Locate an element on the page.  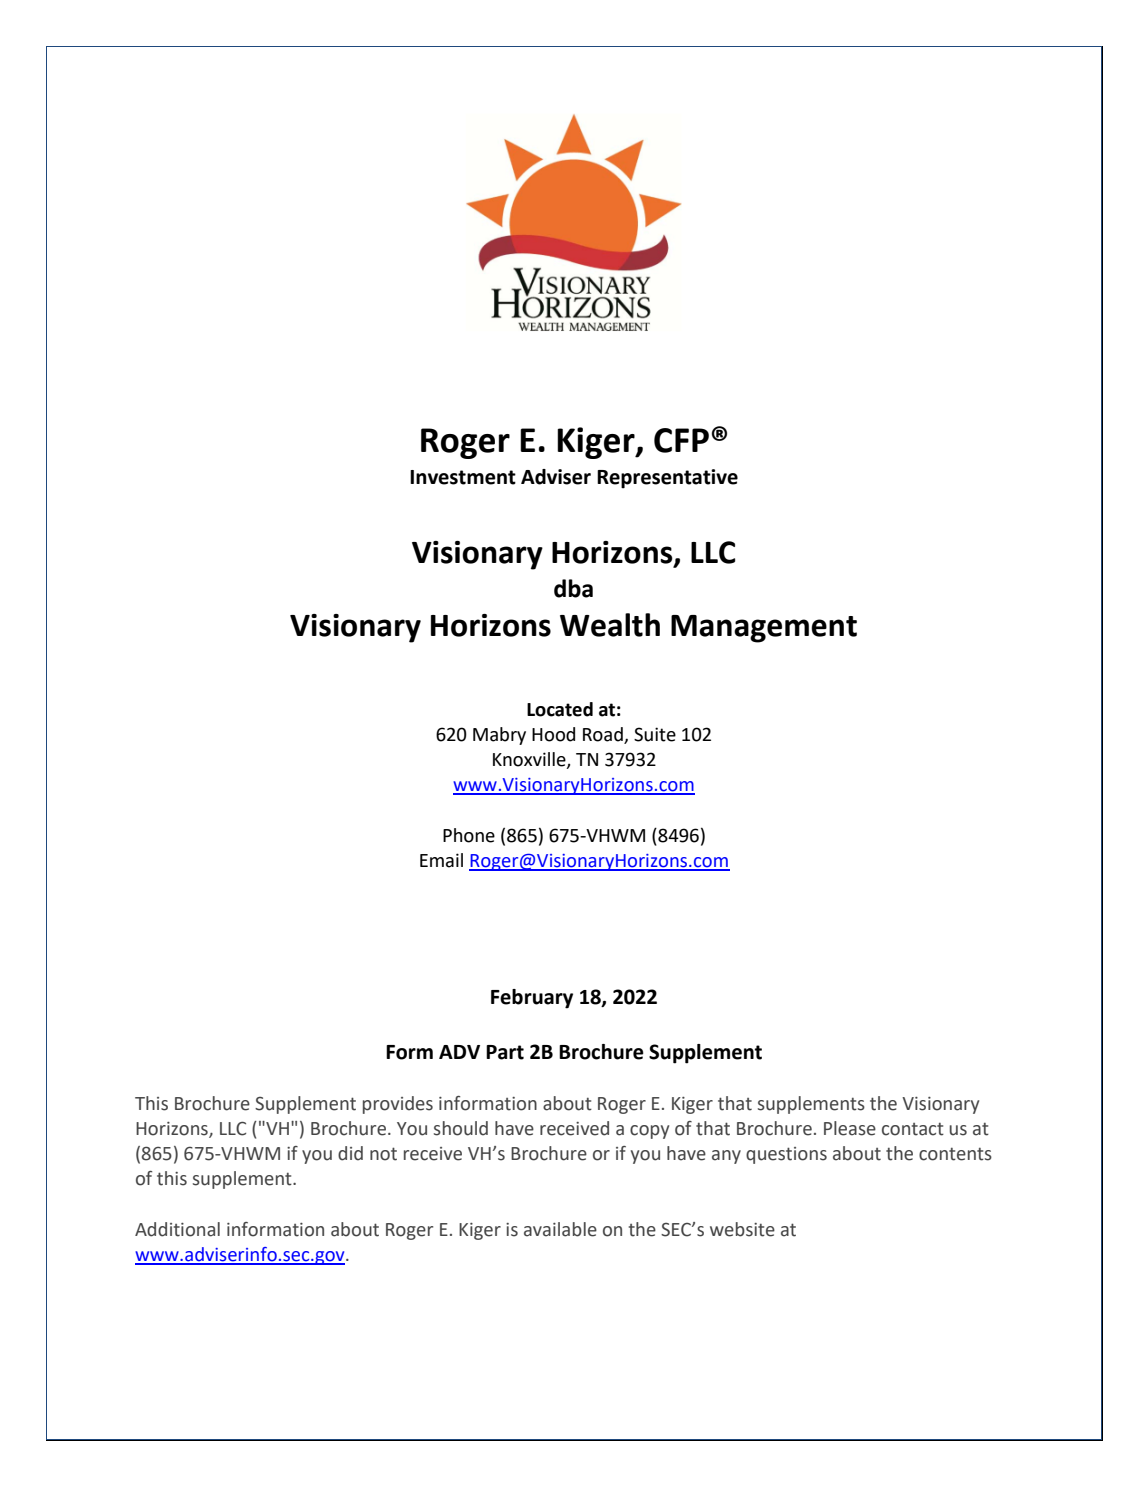
Email is located at coordinates (441, 860).
